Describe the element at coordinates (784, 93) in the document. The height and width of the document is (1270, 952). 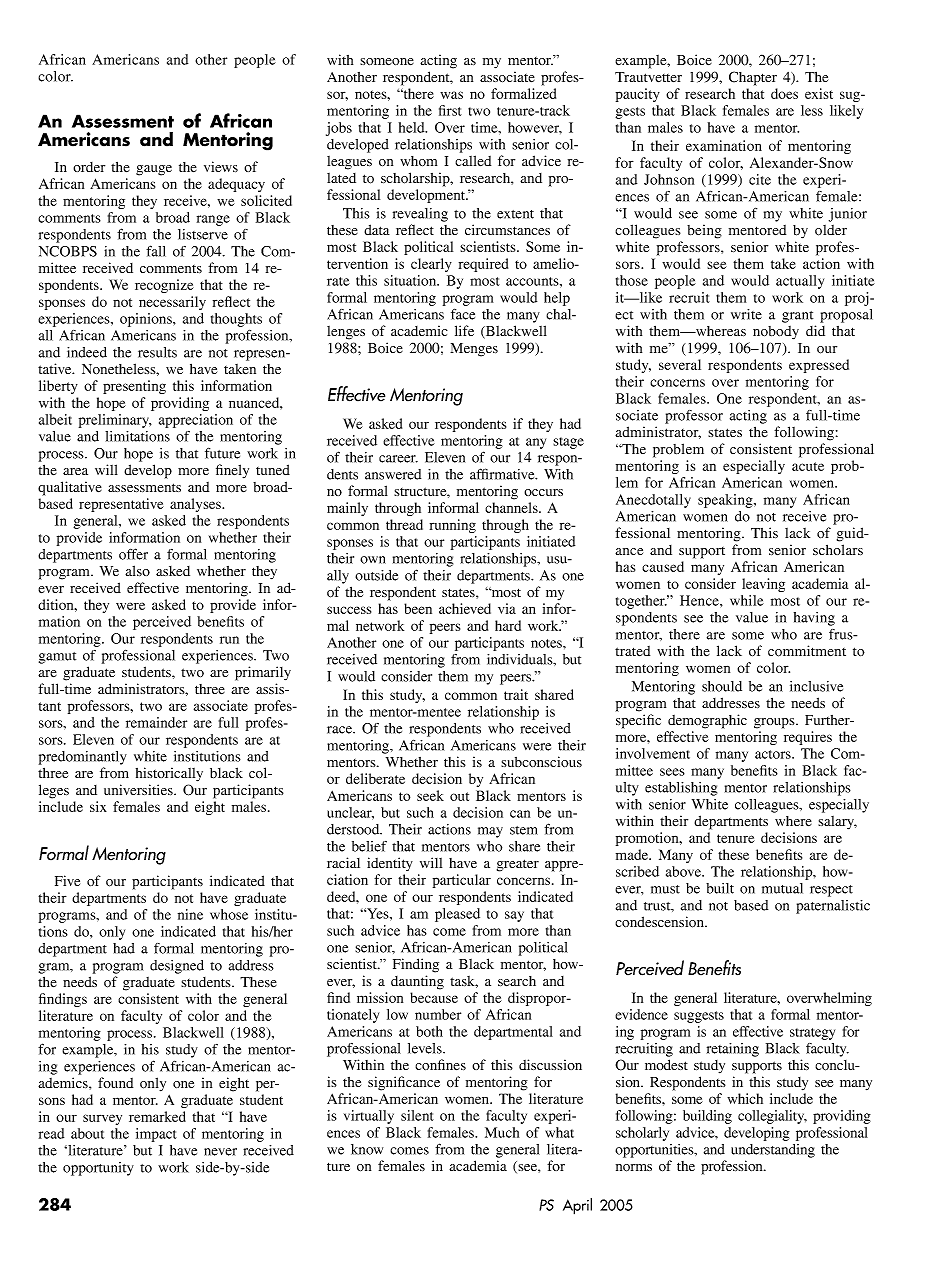
I see `does` at that location.
